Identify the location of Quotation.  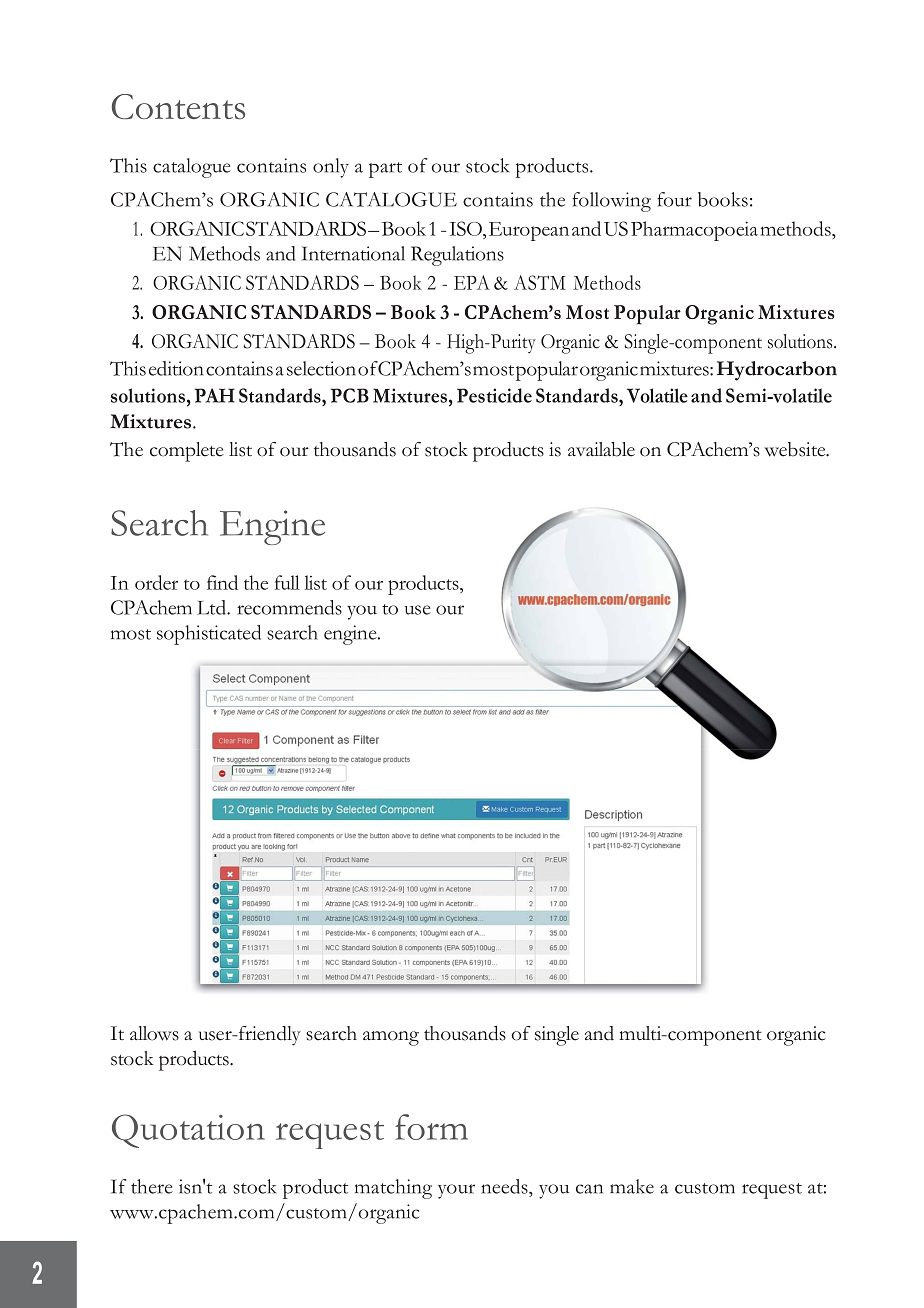
(188, 1131).
